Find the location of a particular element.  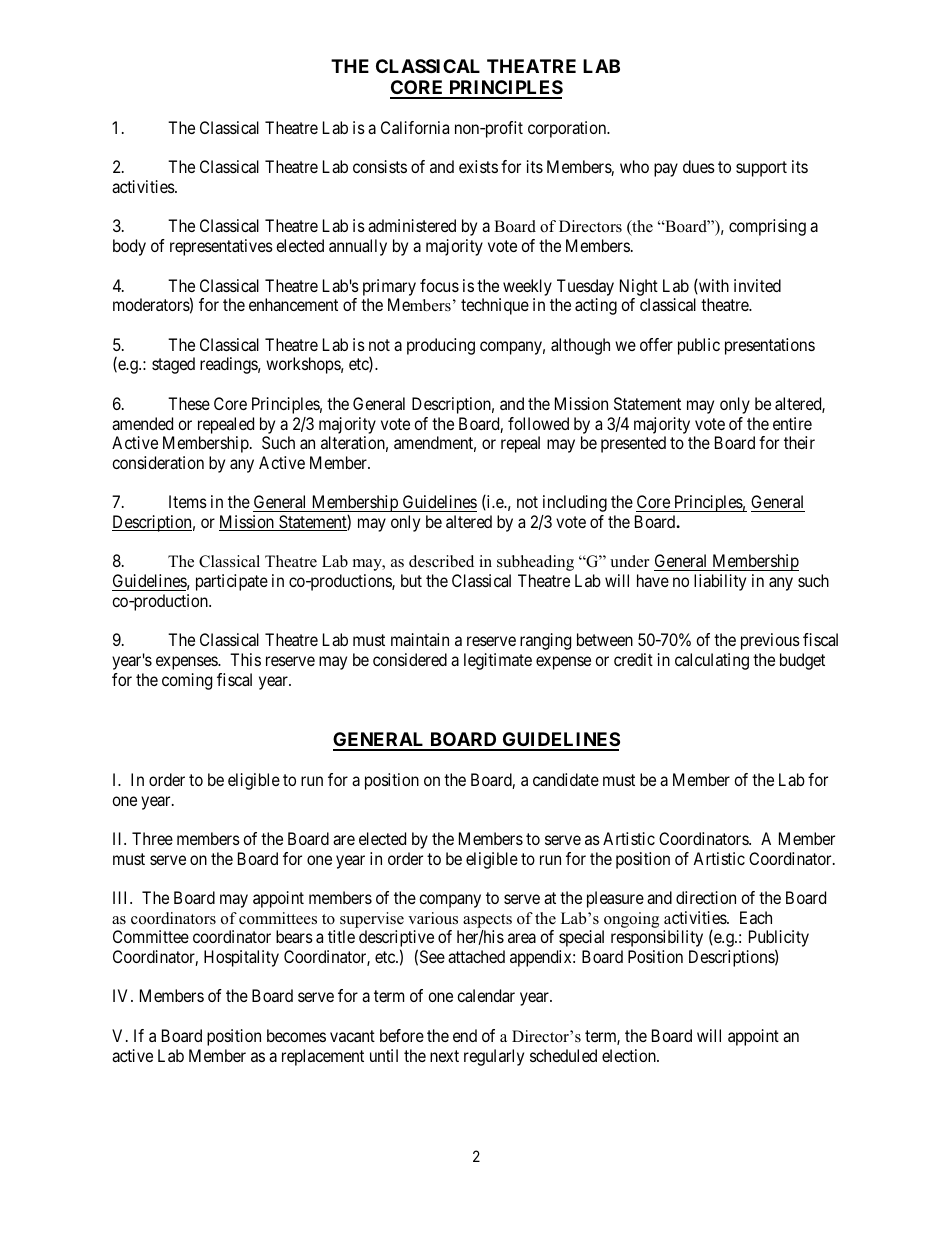

participate is located at coordinates (232, 582).
